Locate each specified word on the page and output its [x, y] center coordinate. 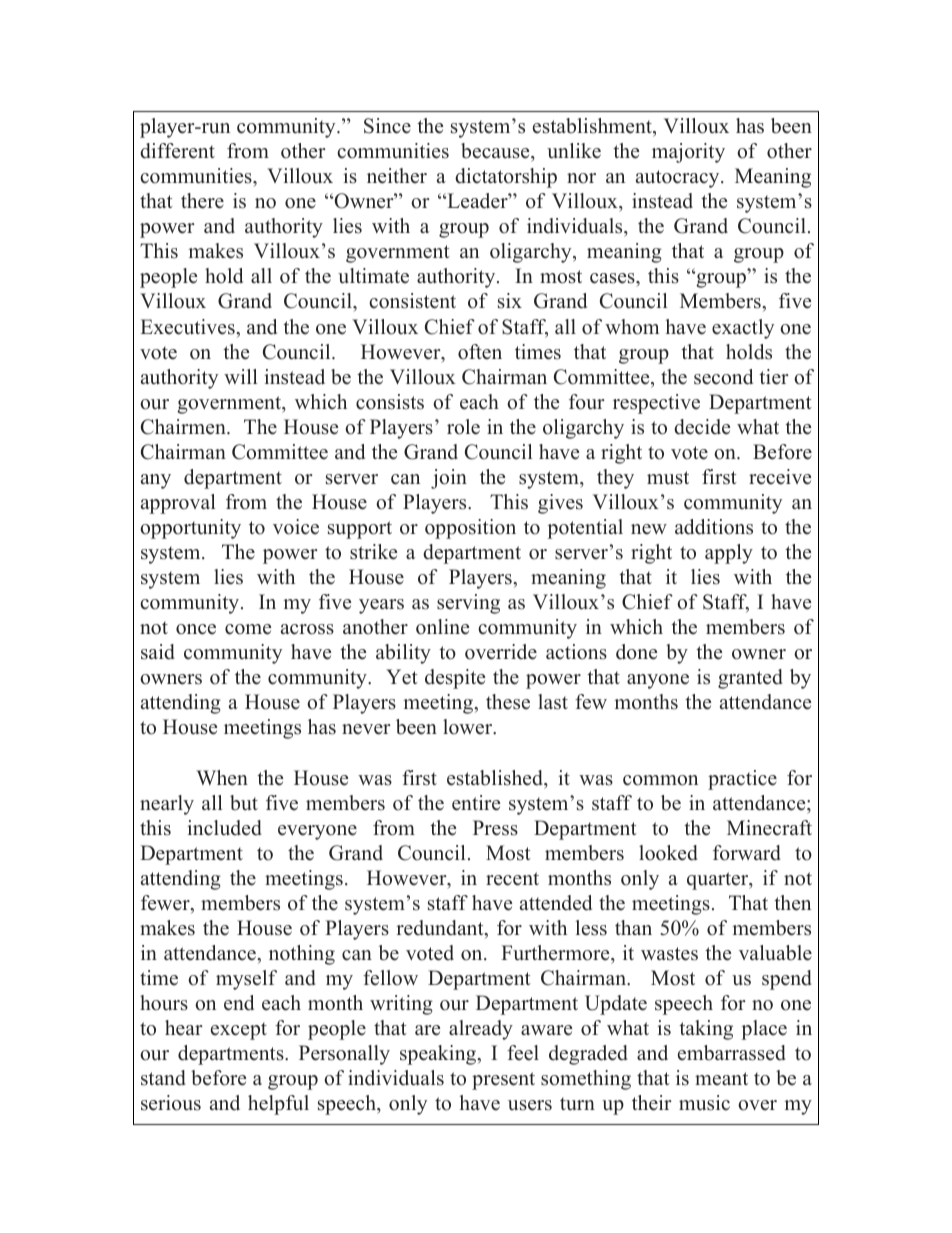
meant [721, 1079]
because [496, 151]
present [503, 1081]
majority [688, 153]
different [177, 151]
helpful [278, 1105]
